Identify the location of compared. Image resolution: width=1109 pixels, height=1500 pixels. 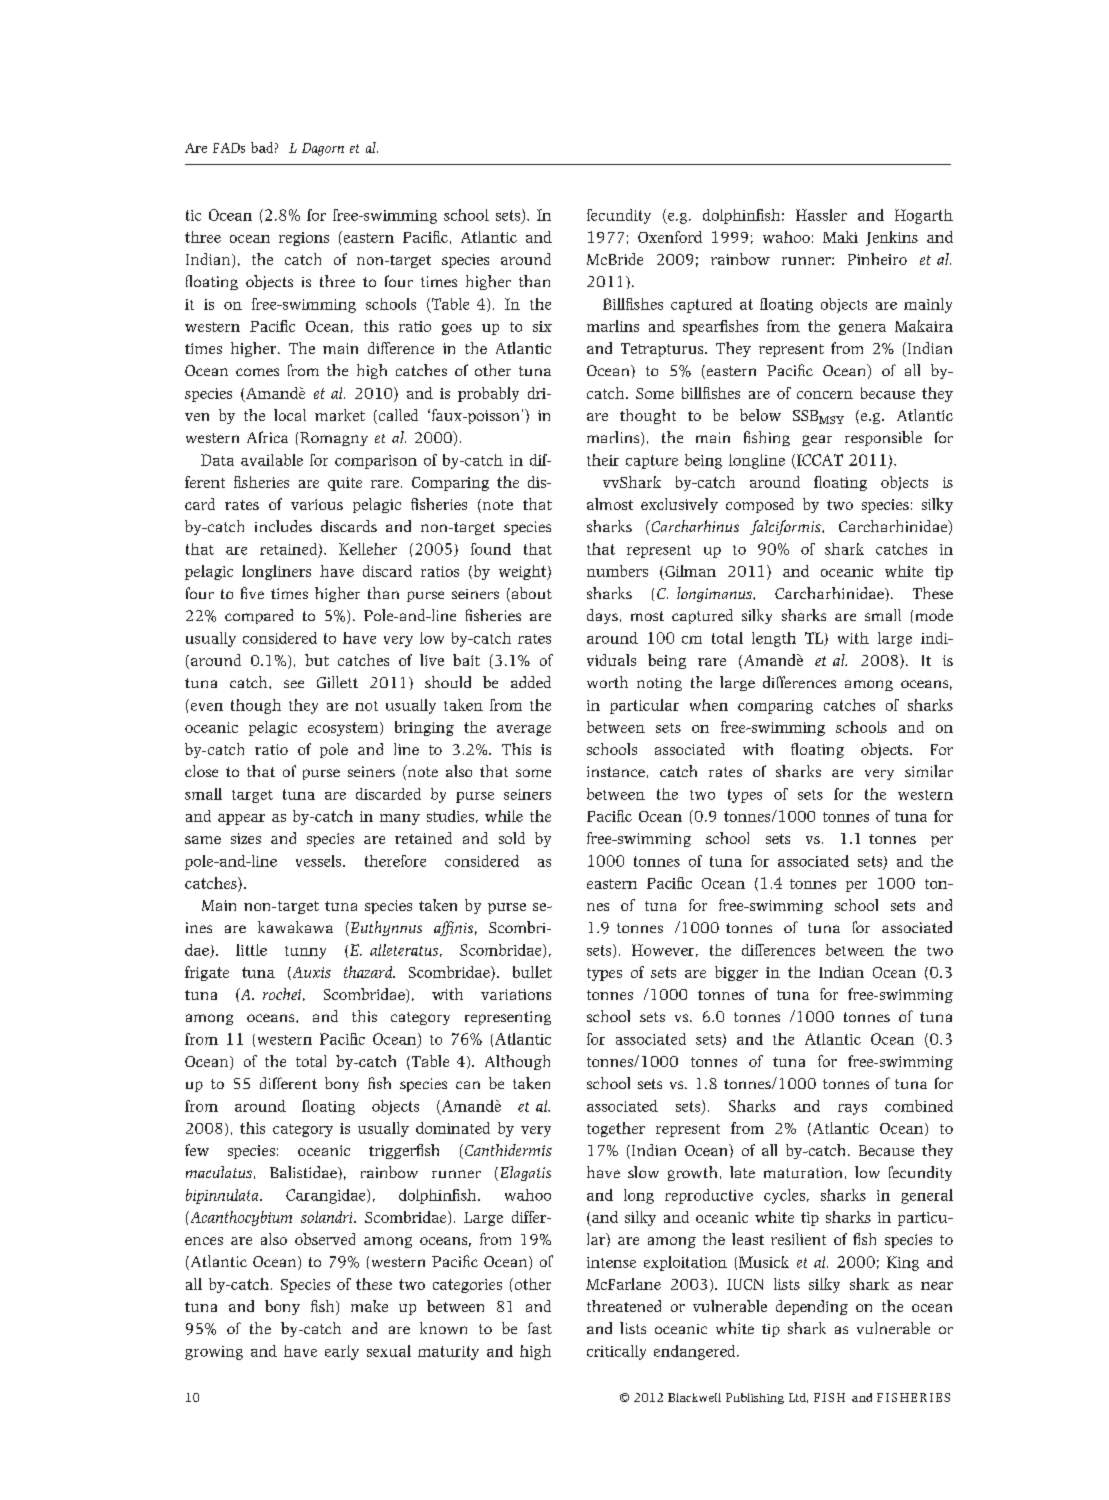
(259, 616).
